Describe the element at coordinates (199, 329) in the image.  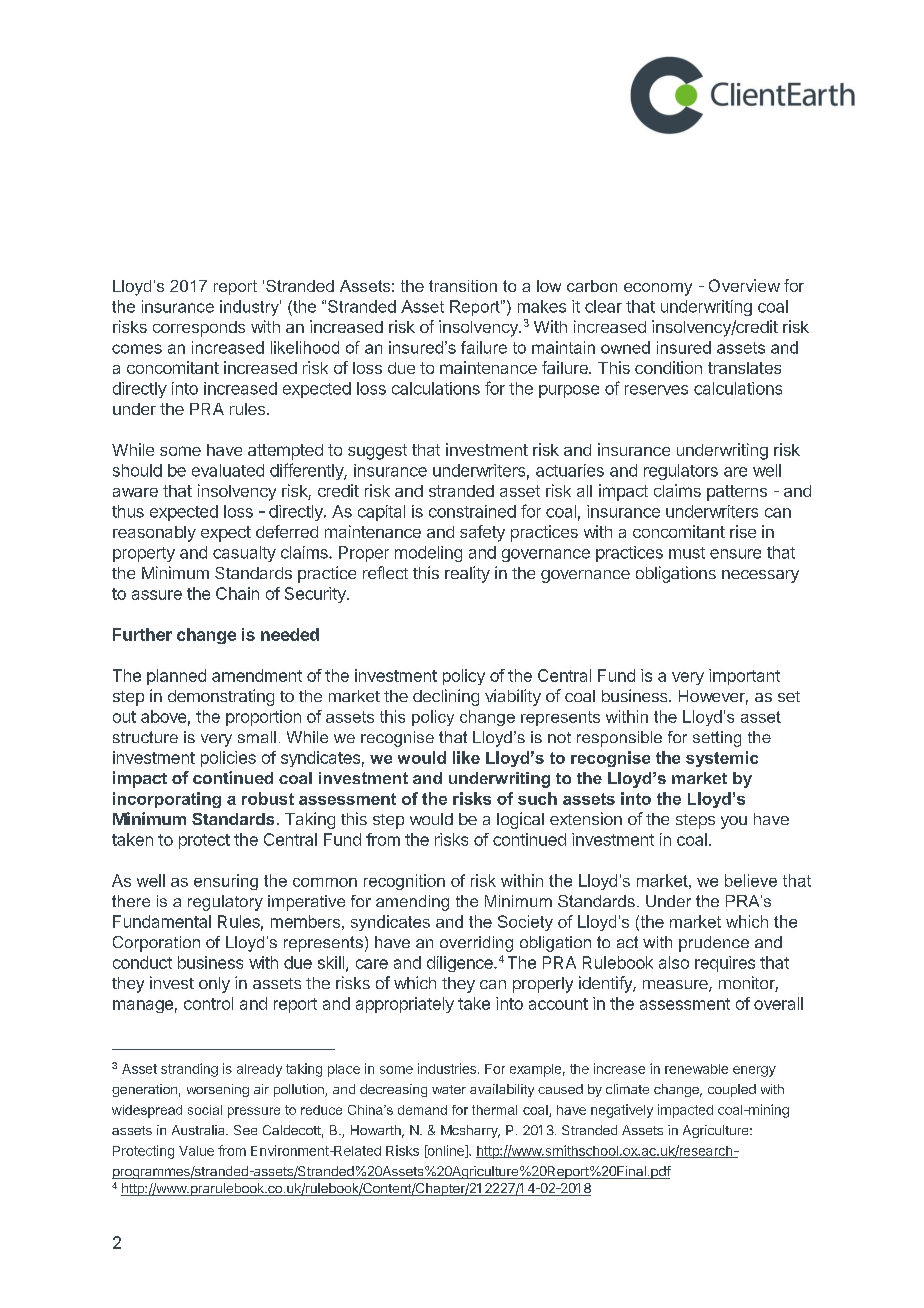
I see `corresponds` at that location.
